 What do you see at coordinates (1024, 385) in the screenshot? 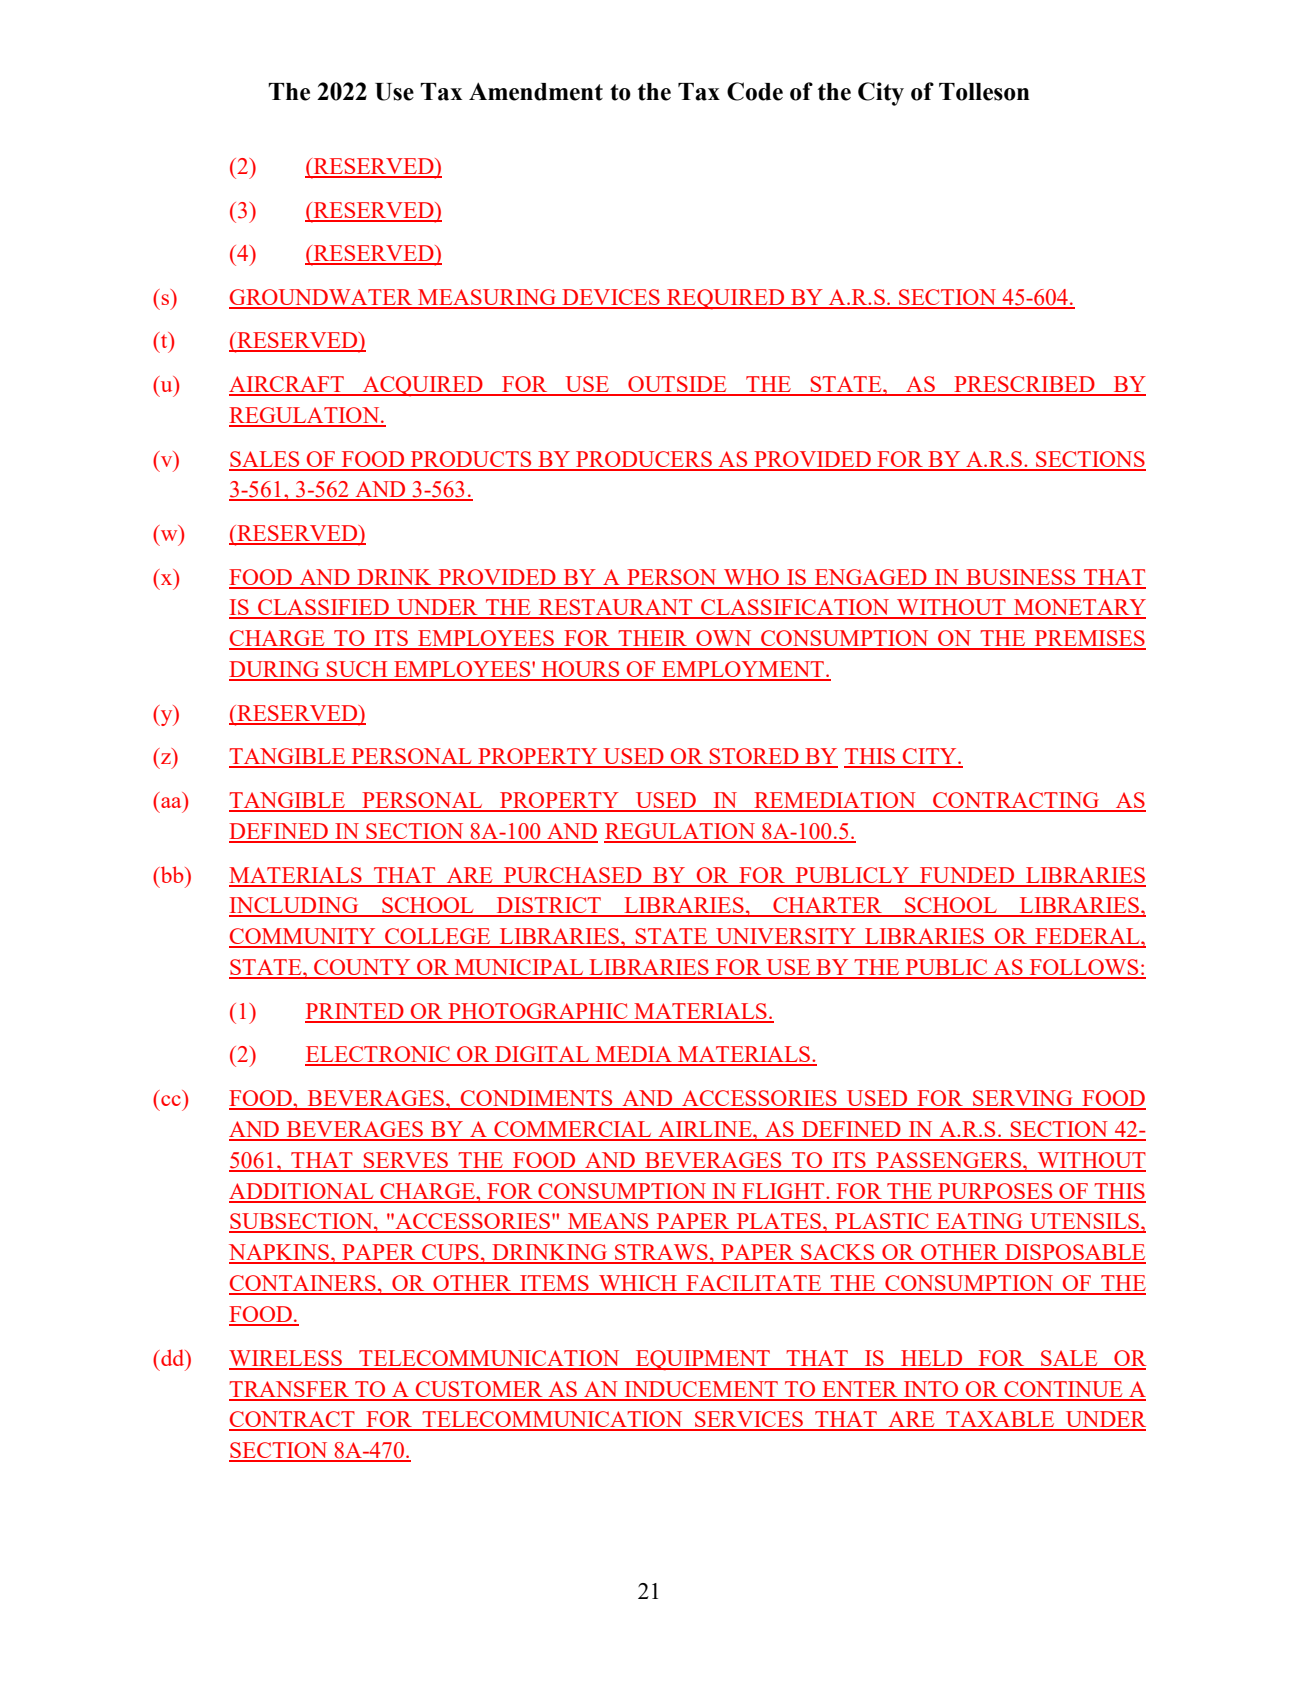
I see `PRESCRIBED` at bounding box center [1024, 385].
